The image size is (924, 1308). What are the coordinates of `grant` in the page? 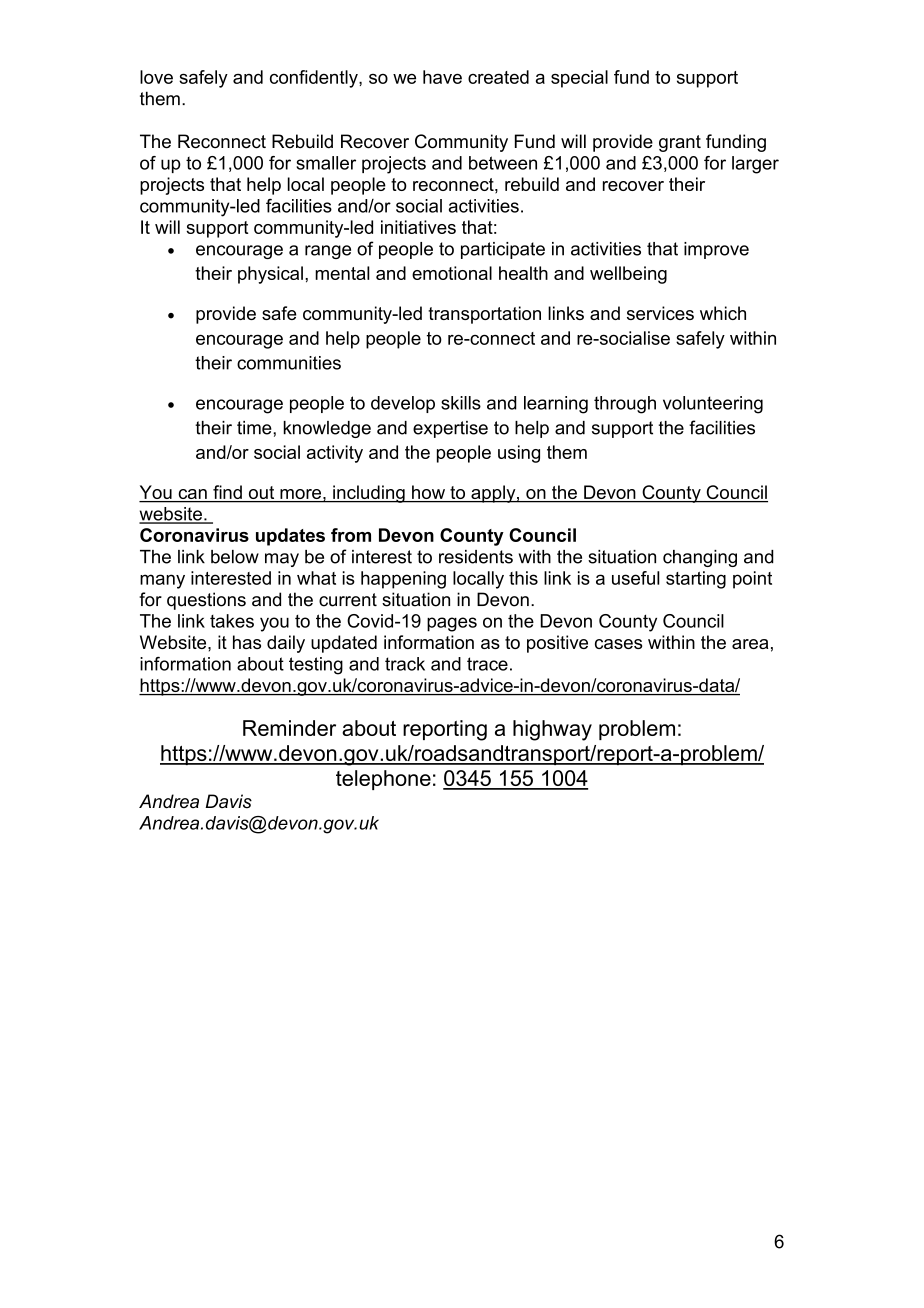 It's located at (680, 143).
